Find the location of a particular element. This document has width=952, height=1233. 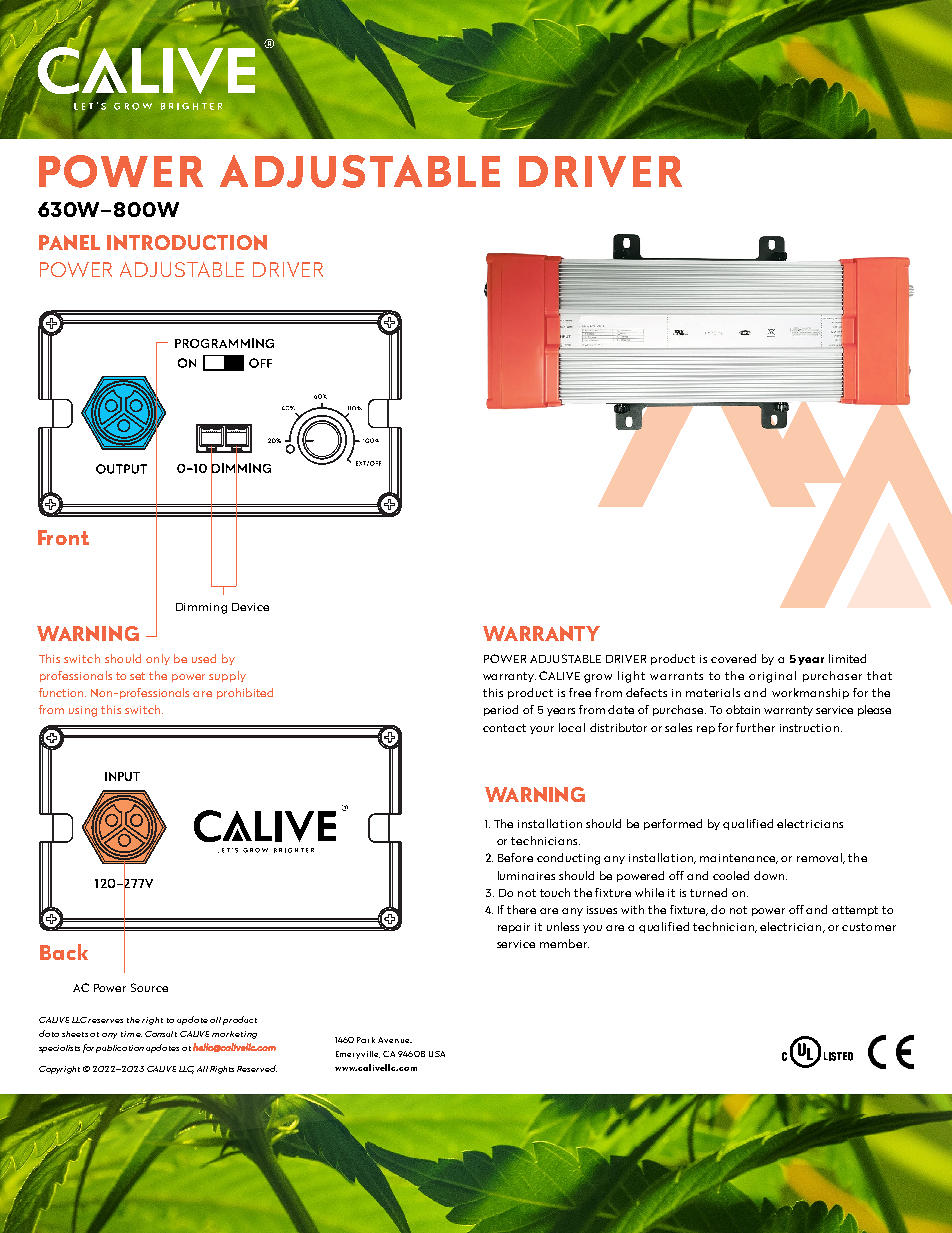

INPUT is located at coordinates (122, 776).
